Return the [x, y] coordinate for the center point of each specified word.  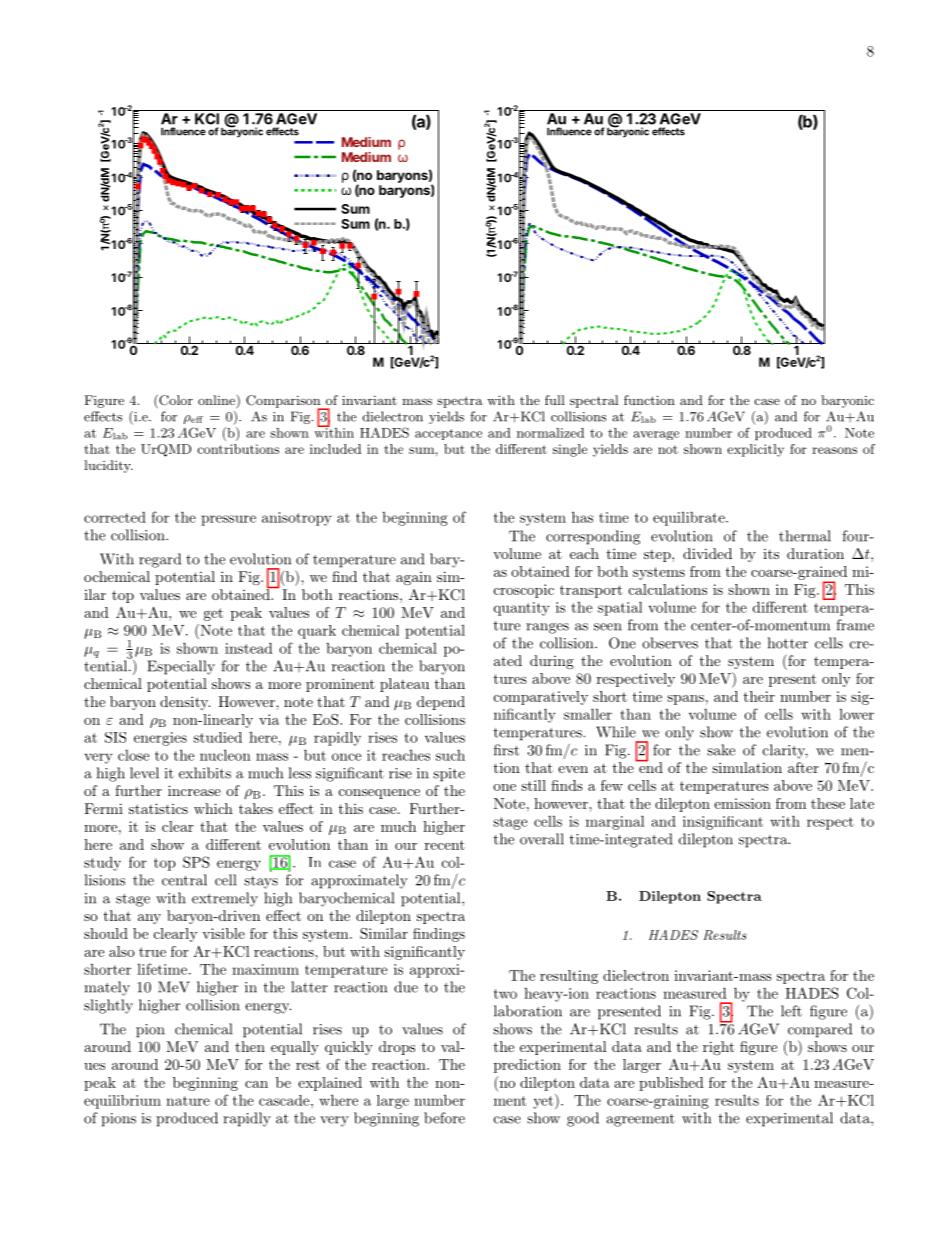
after [803, 767]
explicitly [755, 450]
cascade [284, 1100]
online [216, 400]
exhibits [205, 773]
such [450, 755]
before [444, 1118]
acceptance [448, 434]
